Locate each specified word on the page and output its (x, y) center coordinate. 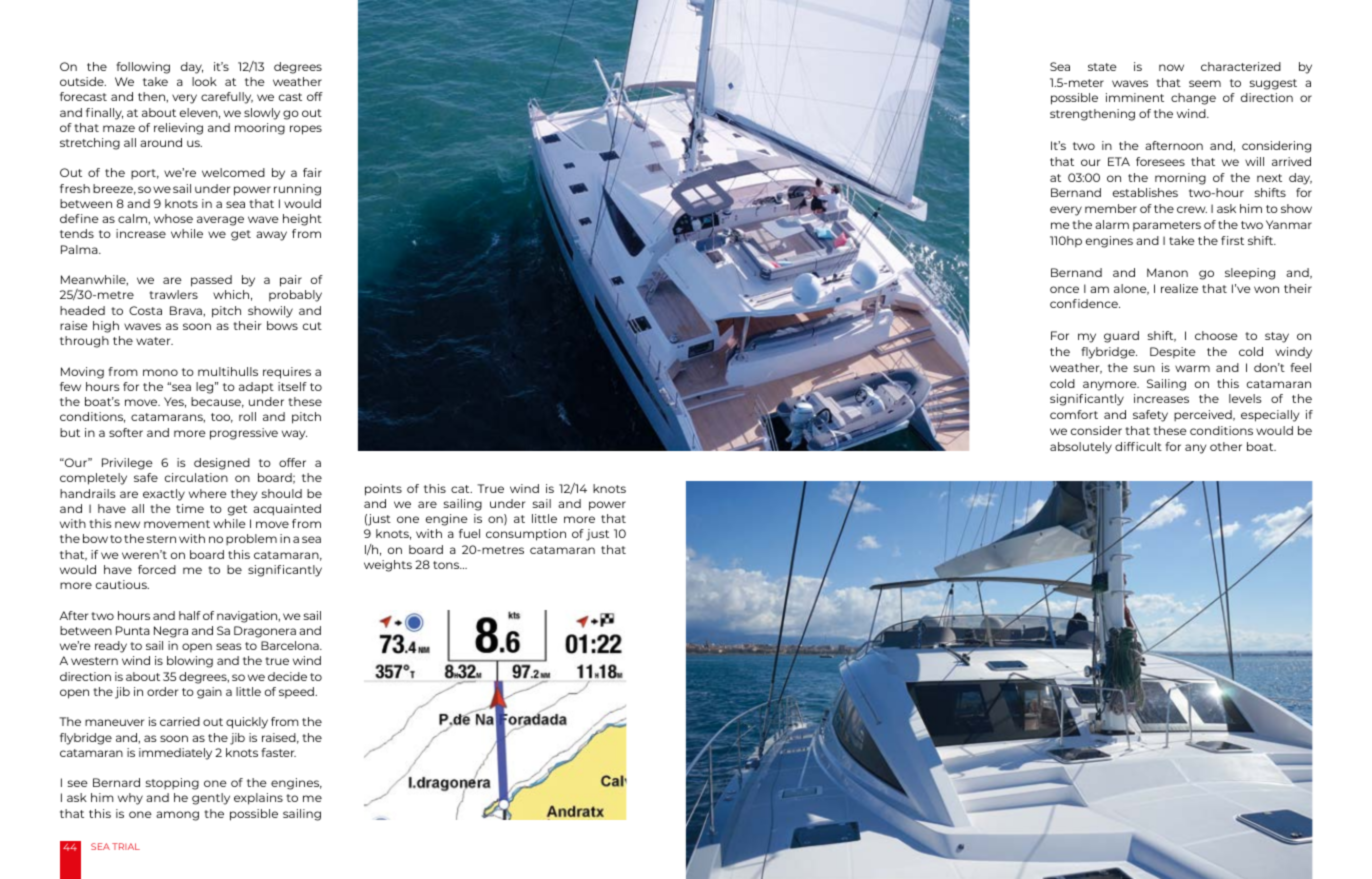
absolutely (1081, 448)
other (1226, 446)
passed (211, 281)
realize (1179, 288)
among (177, 816)
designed (222, 464)
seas (229, 646)
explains (258, 799)
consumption (526, 535)
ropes (306, 130)
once (1064, 289)
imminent (1135, 97)
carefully (227, 98)
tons (447, 565)
